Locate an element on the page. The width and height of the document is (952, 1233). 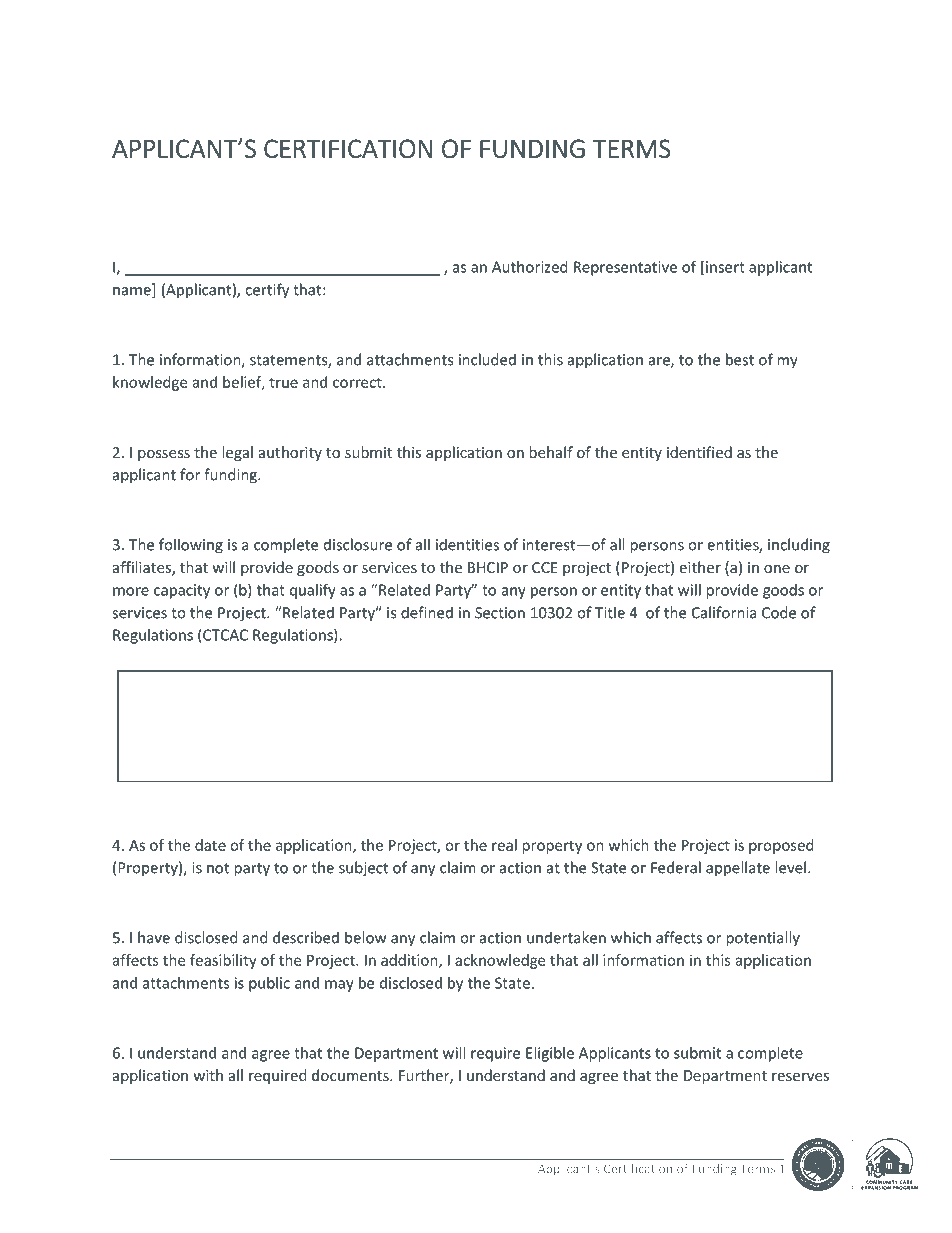
Section is located at coordinates (500, 613).
